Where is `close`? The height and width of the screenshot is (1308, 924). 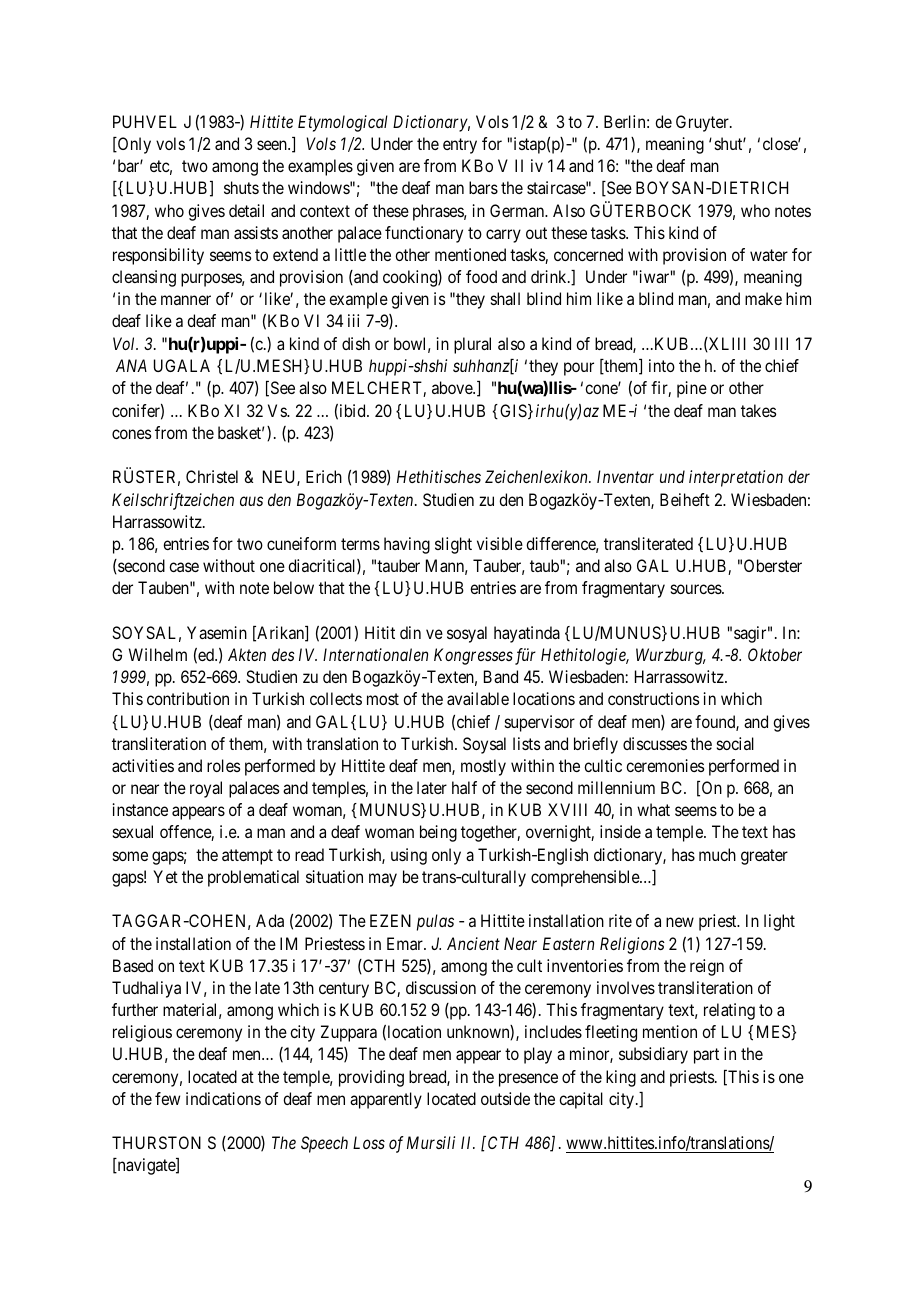 close is located at coordinates (781, 143).
